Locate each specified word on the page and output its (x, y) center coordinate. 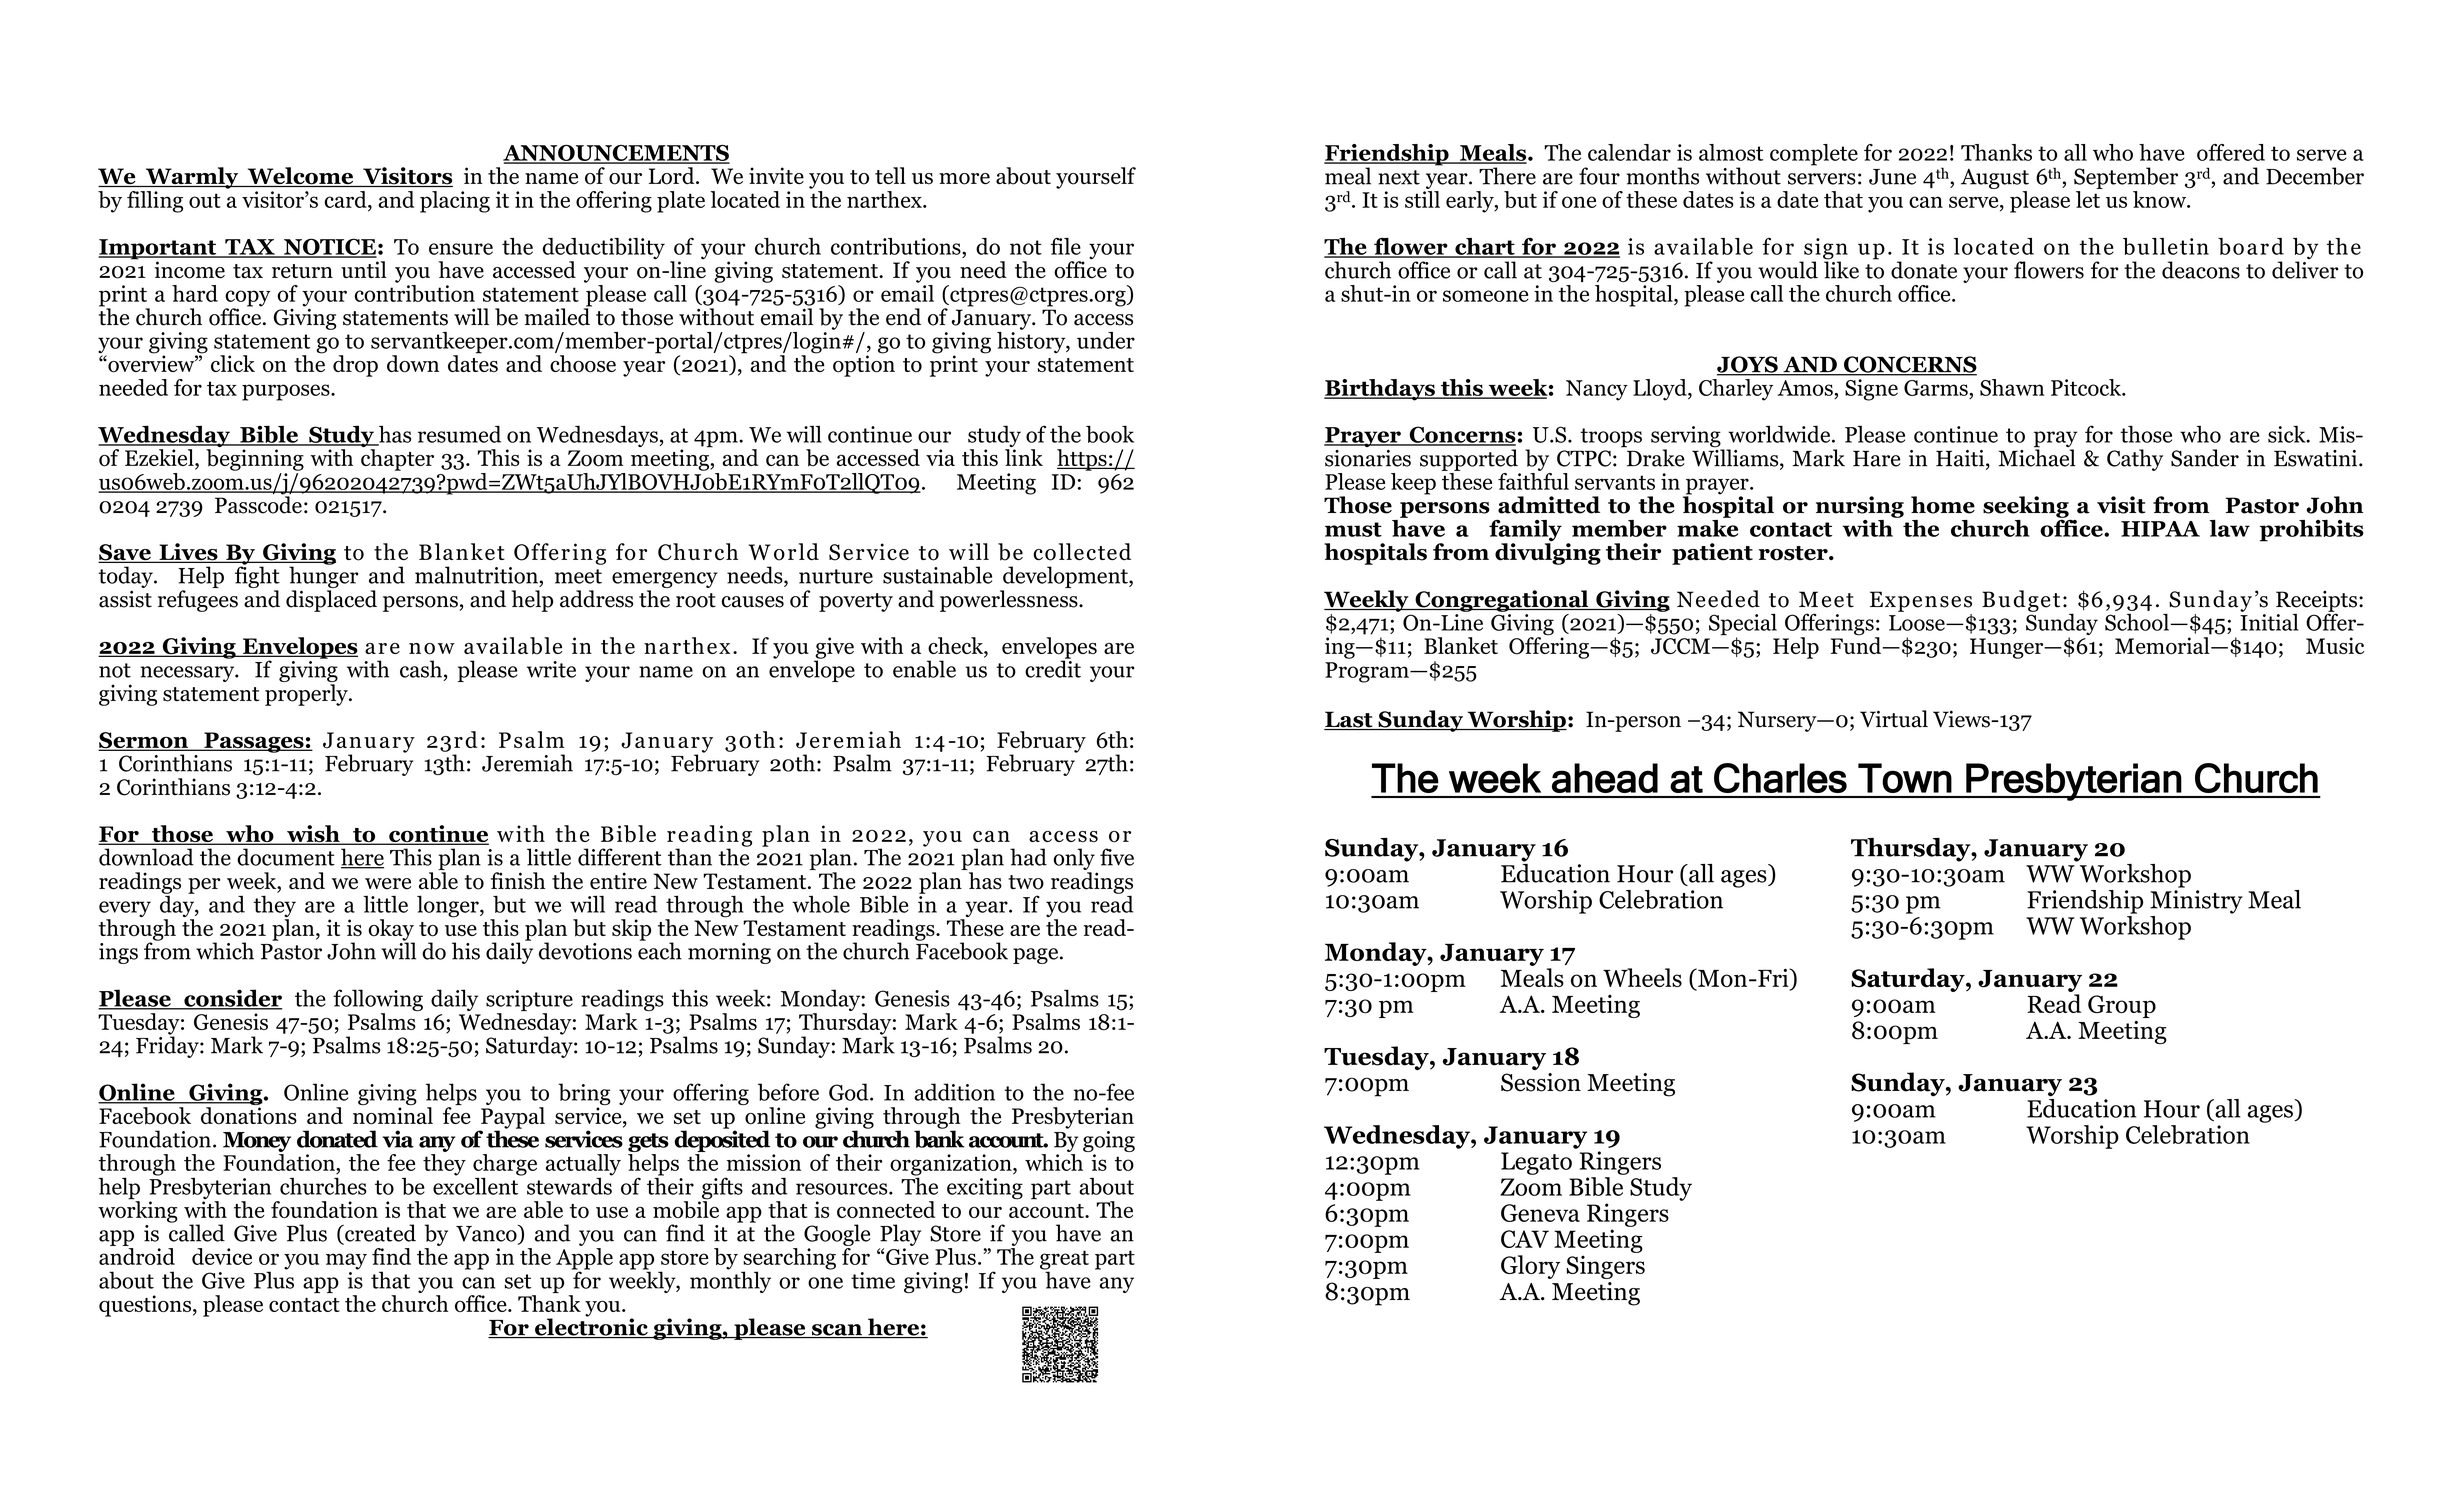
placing (455, 202)
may (346, 1261)
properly (307, 695)
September (2126, 178)
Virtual (1894, 719)
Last (1349, 720)
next (1399, 177)
